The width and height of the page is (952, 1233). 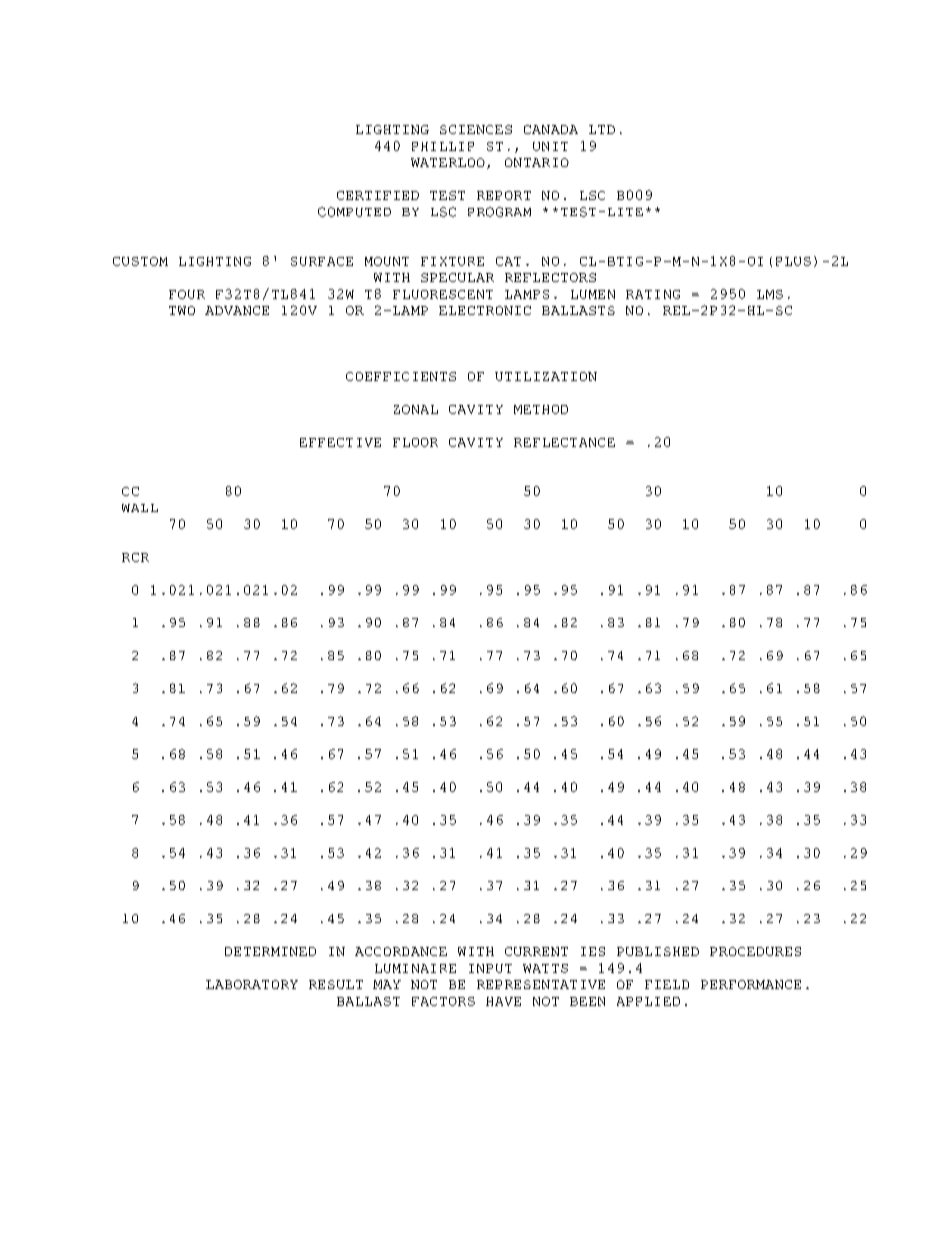 What do you see at coordinates (252, 984) in the page?
I see `LABORATORY` at bounding box center [252, 984].
